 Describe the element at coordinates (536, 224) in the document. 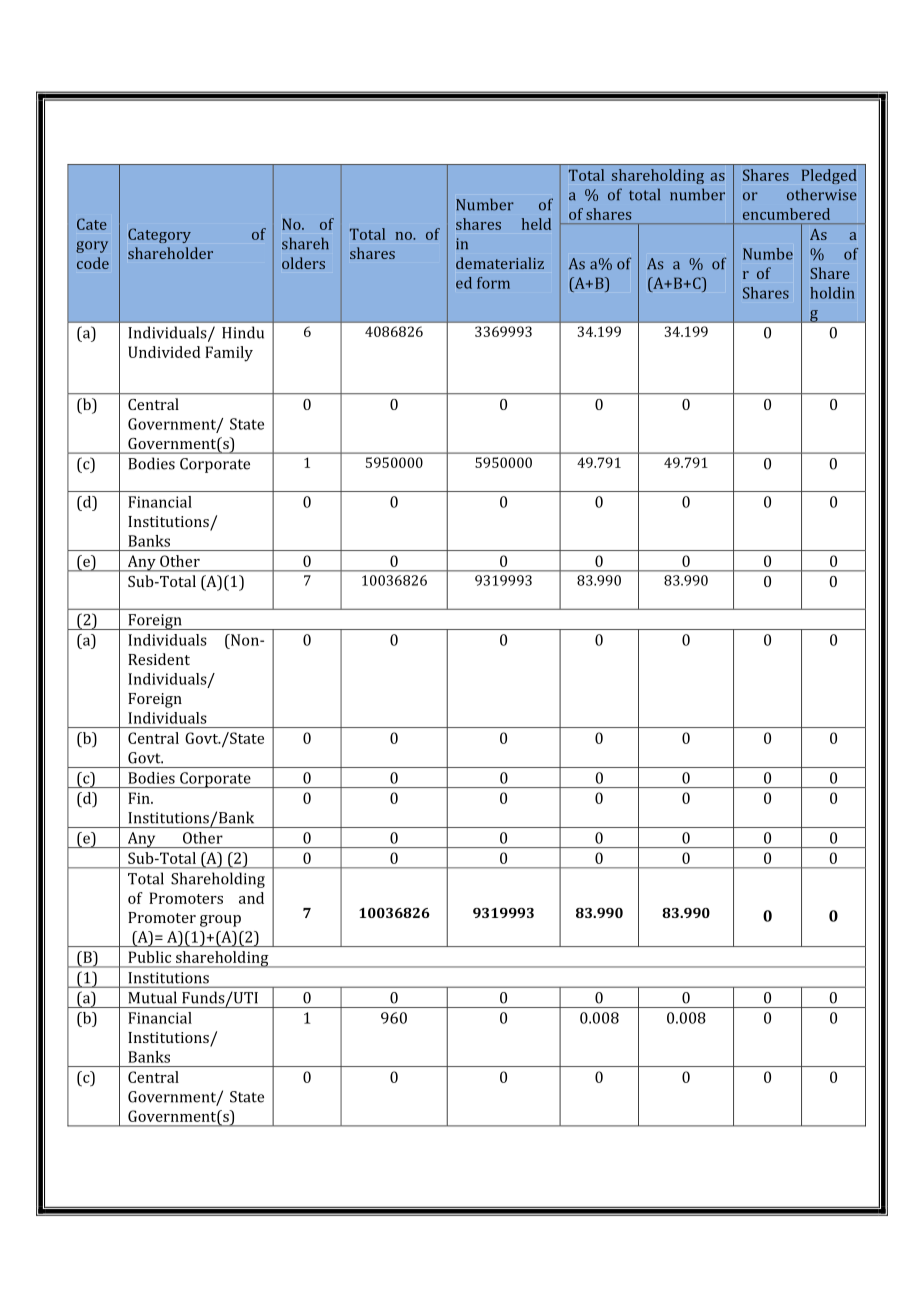

I see `held` at that location.
